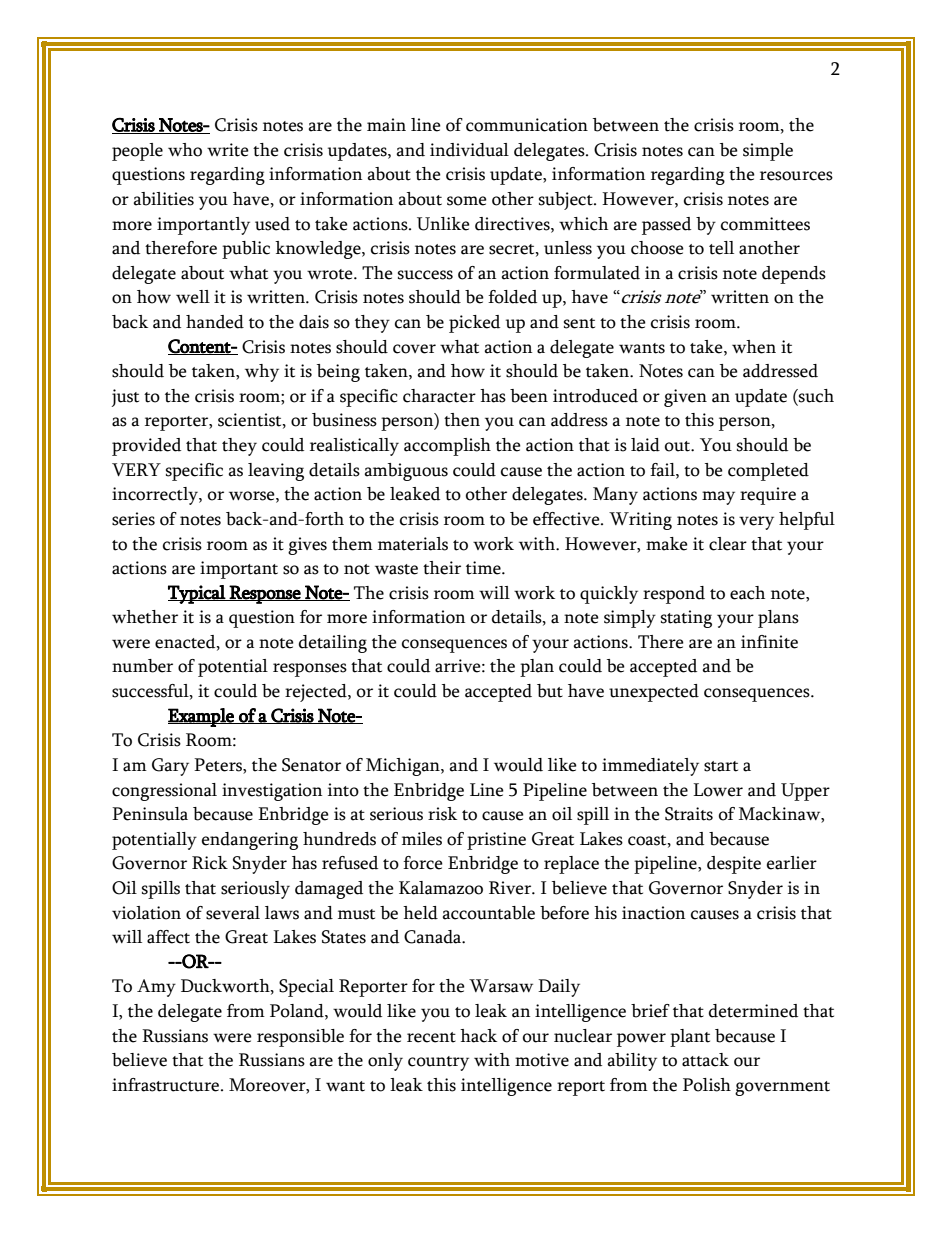 Image resolution: width=952 pixels, height=1233 pixels. I want to click on individual, so click(469, 150).
